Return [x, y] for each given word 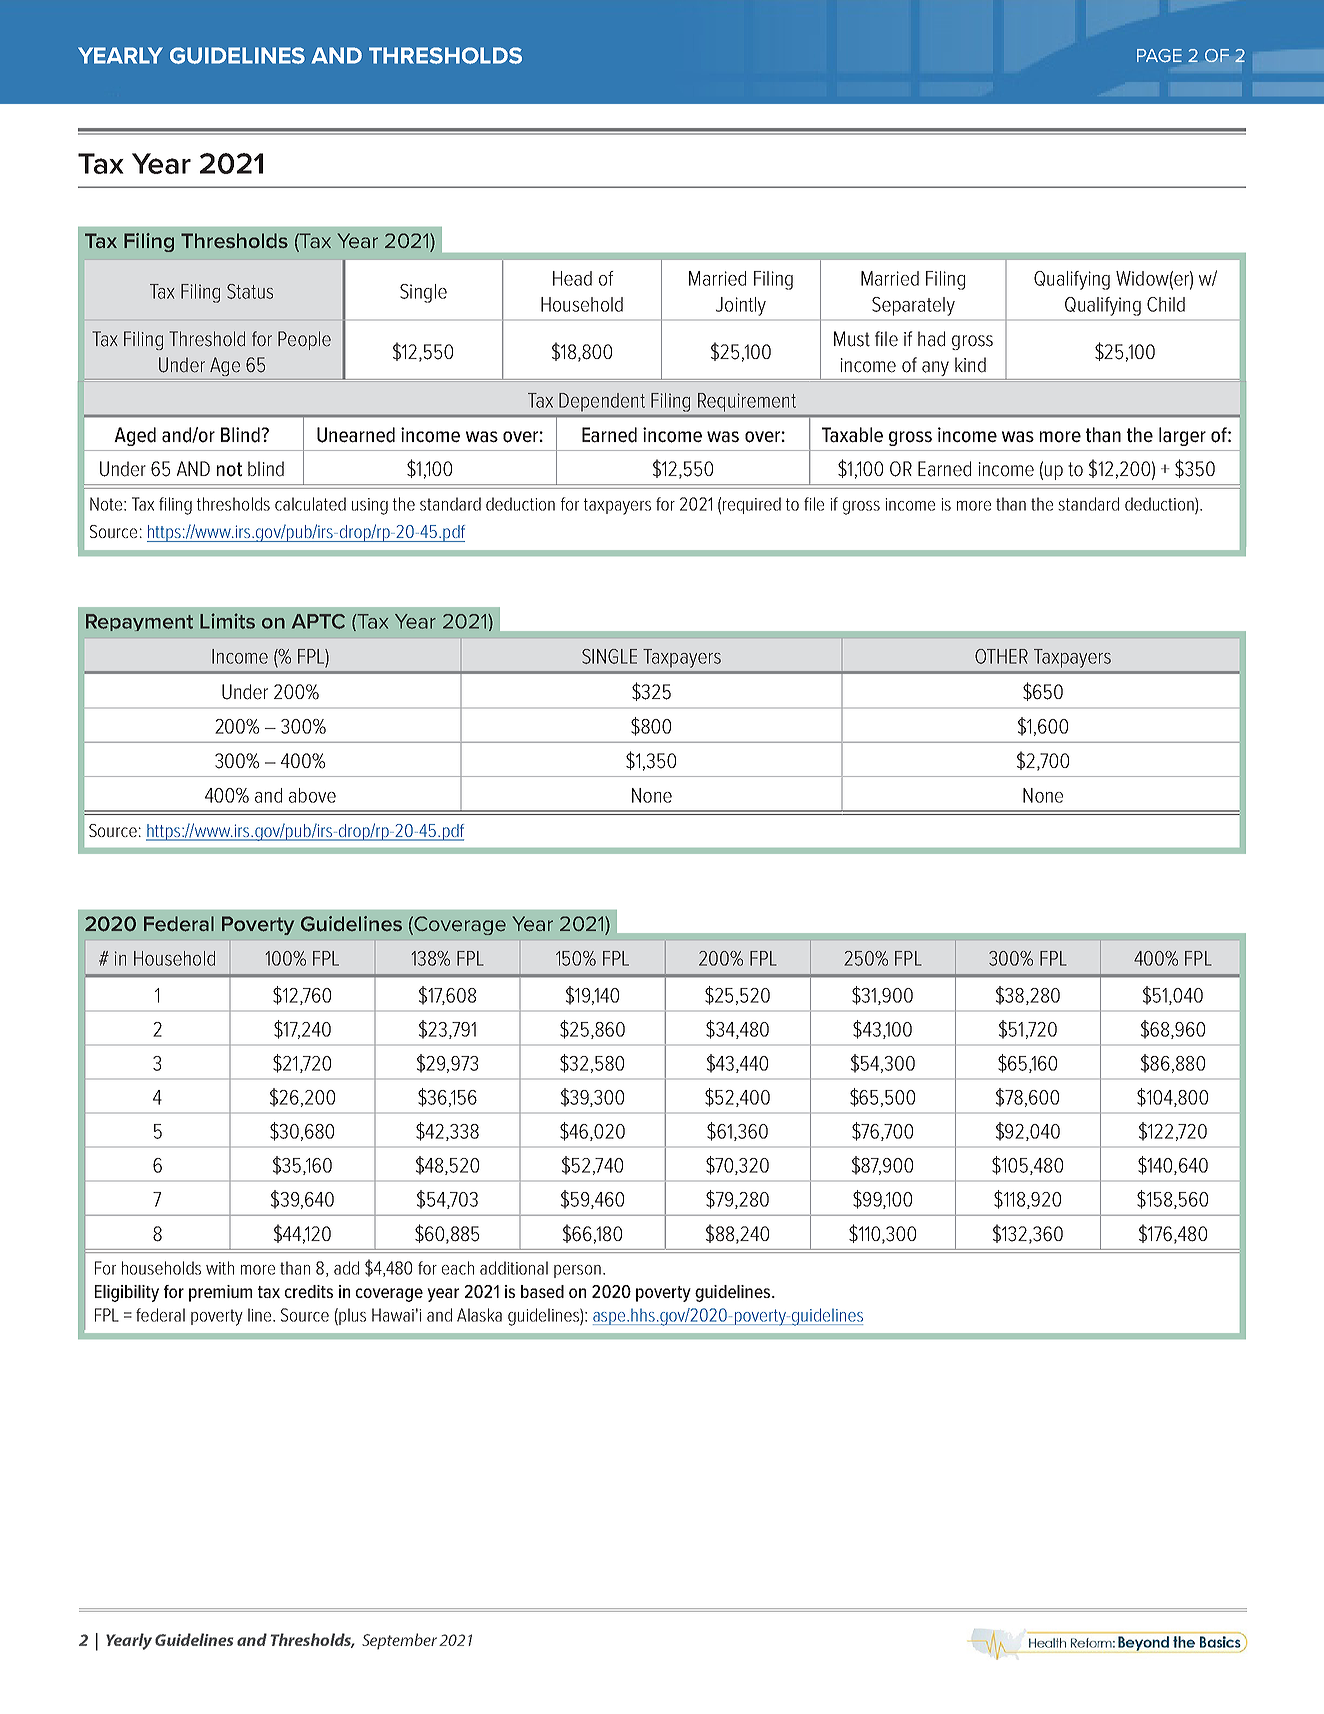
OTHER [1001, 656]
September [399, 1641]
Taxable [852, 435]
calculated [310, 504]
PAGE [1159, 55]
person [577, 1271]
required [752, 505]
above [312, 795]
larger [1182, 436]
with [220, 1268]
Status [250, 291]
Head [572, 278]
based [542, 1291]
